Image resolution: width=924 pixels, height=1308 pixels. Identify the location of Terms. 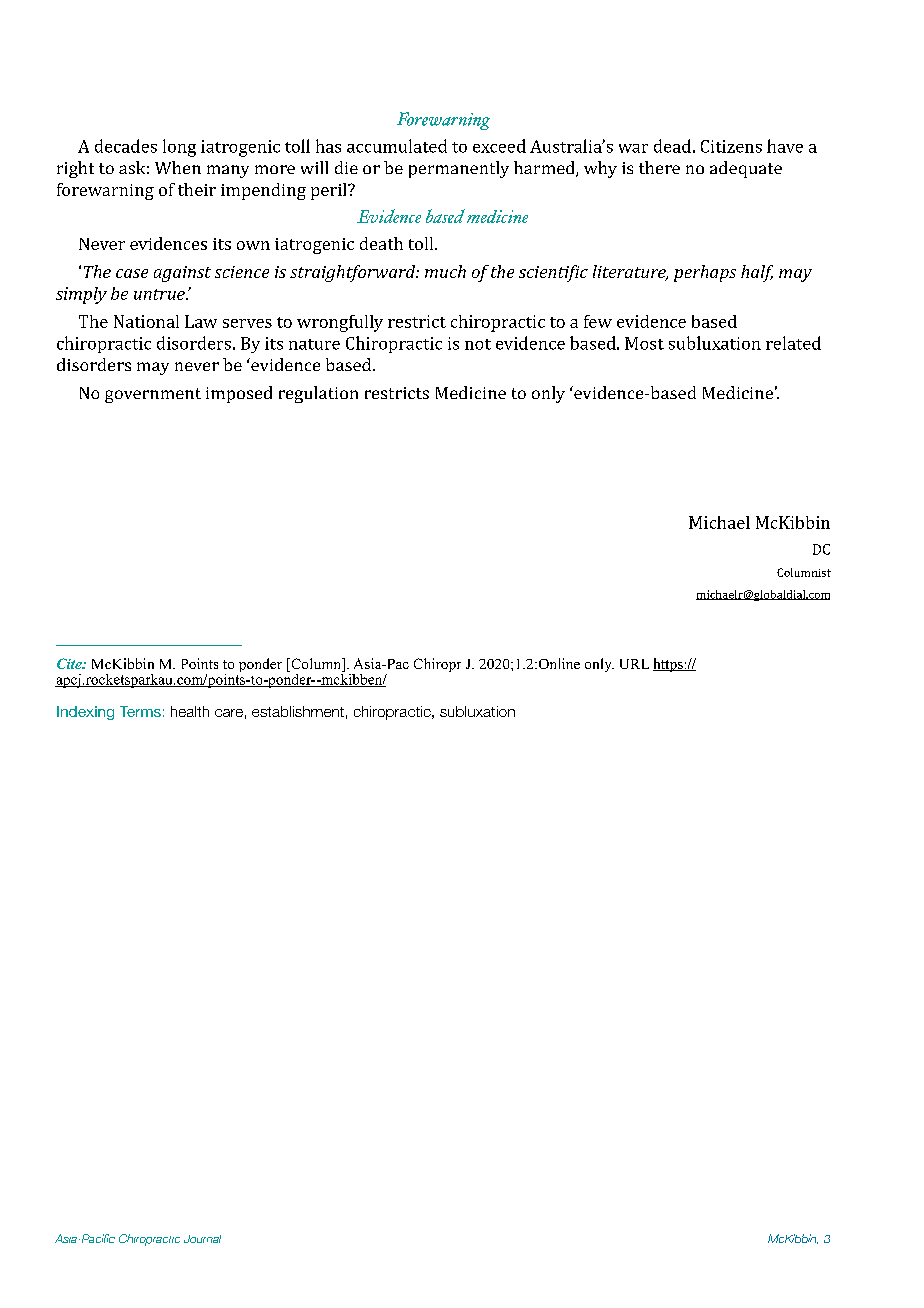
(140, 711).
